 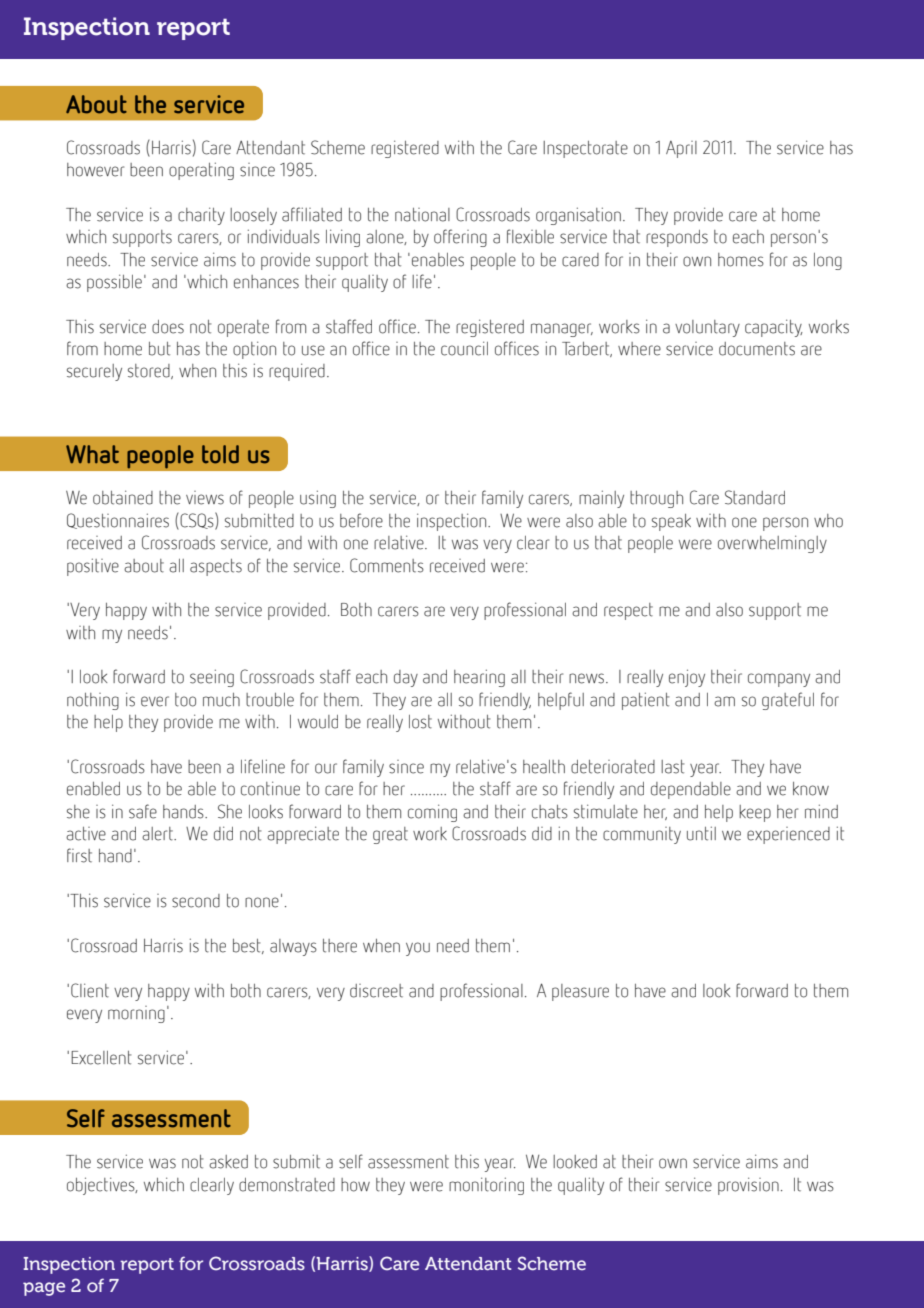 I want to click on nothing, so click(x=93, y=701).
